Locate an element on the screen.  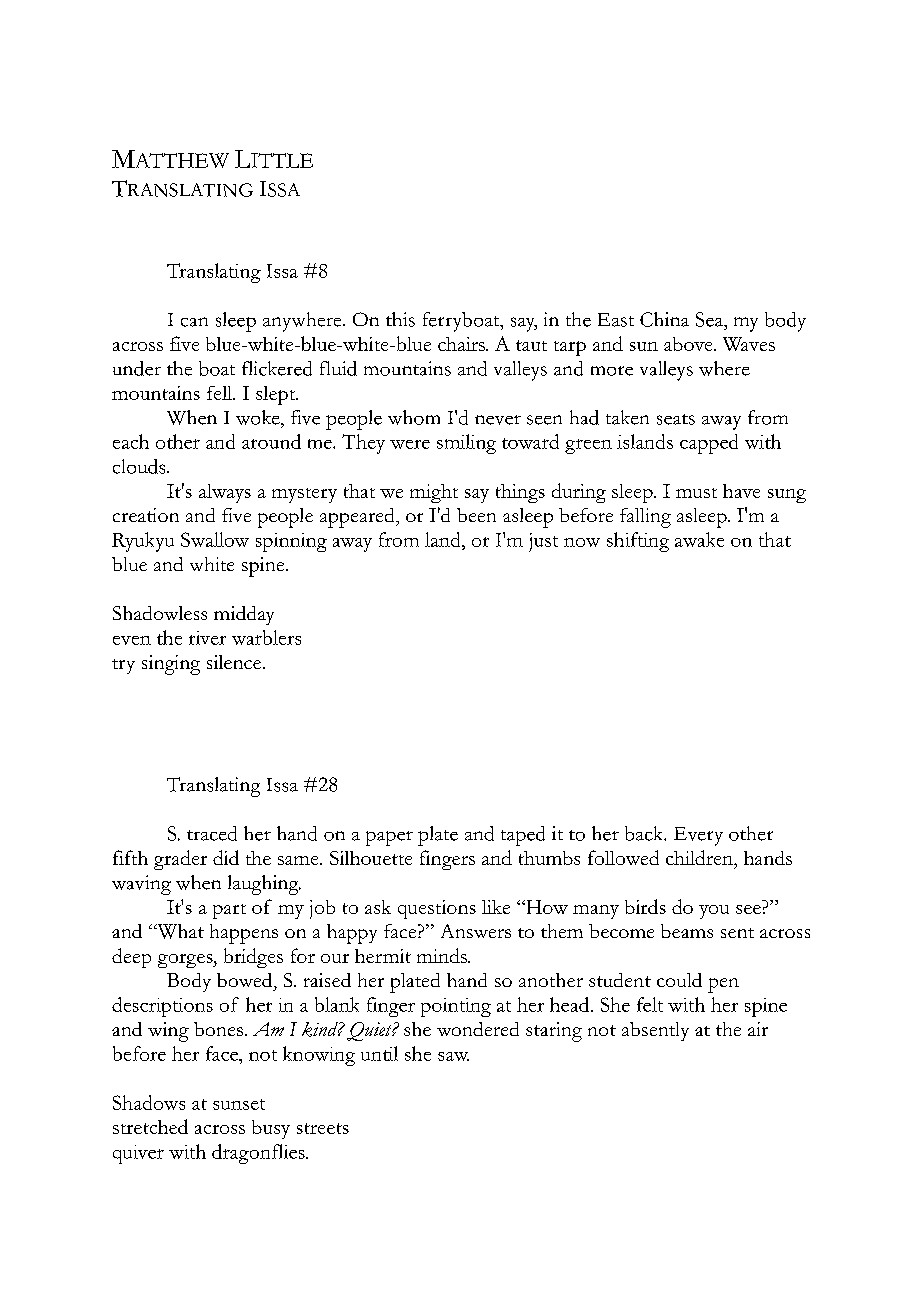
awake is located at coordinates (699, 539).
